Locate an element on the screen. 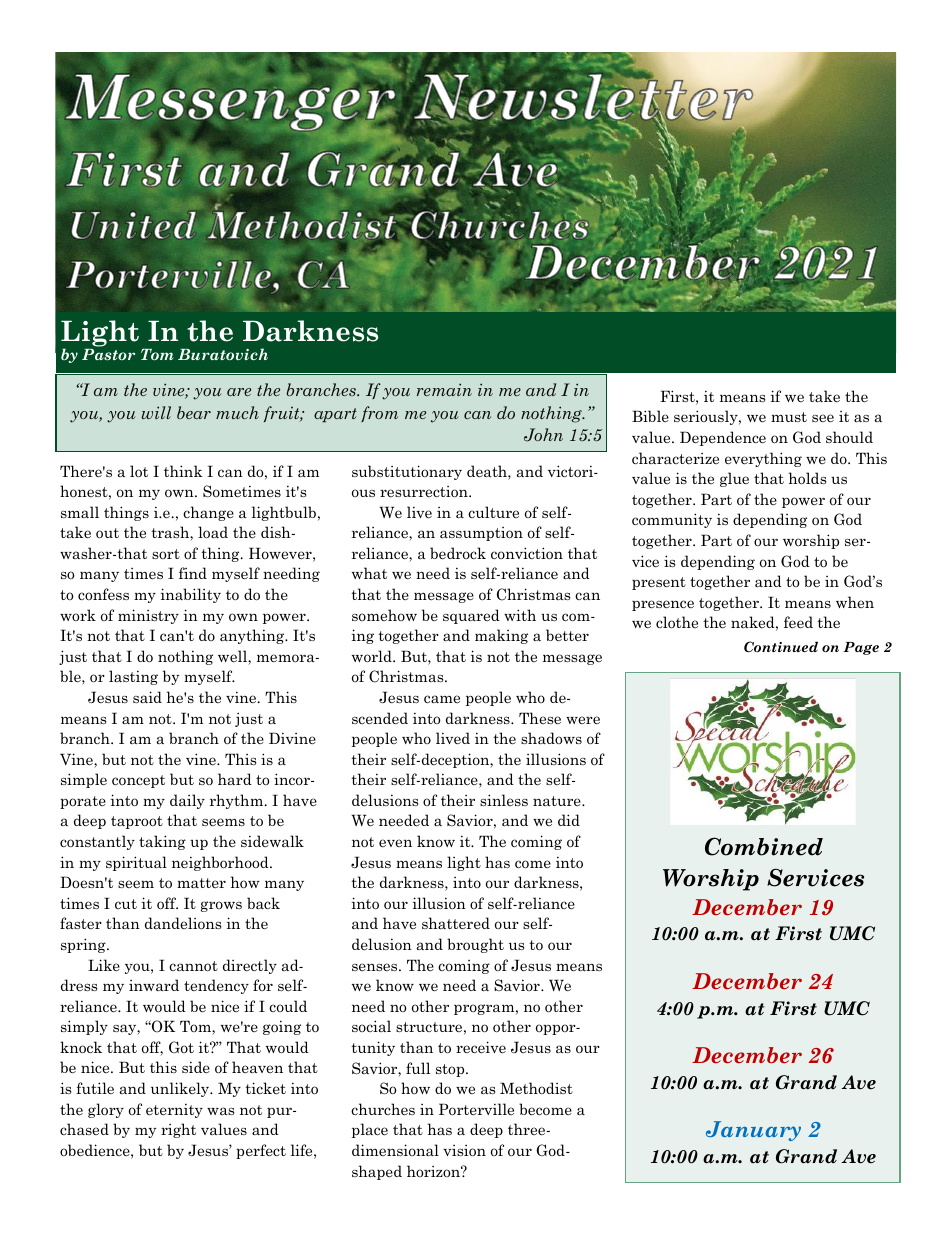 The image size is (952, 1233). brought is located at coordinates (475, 945).
